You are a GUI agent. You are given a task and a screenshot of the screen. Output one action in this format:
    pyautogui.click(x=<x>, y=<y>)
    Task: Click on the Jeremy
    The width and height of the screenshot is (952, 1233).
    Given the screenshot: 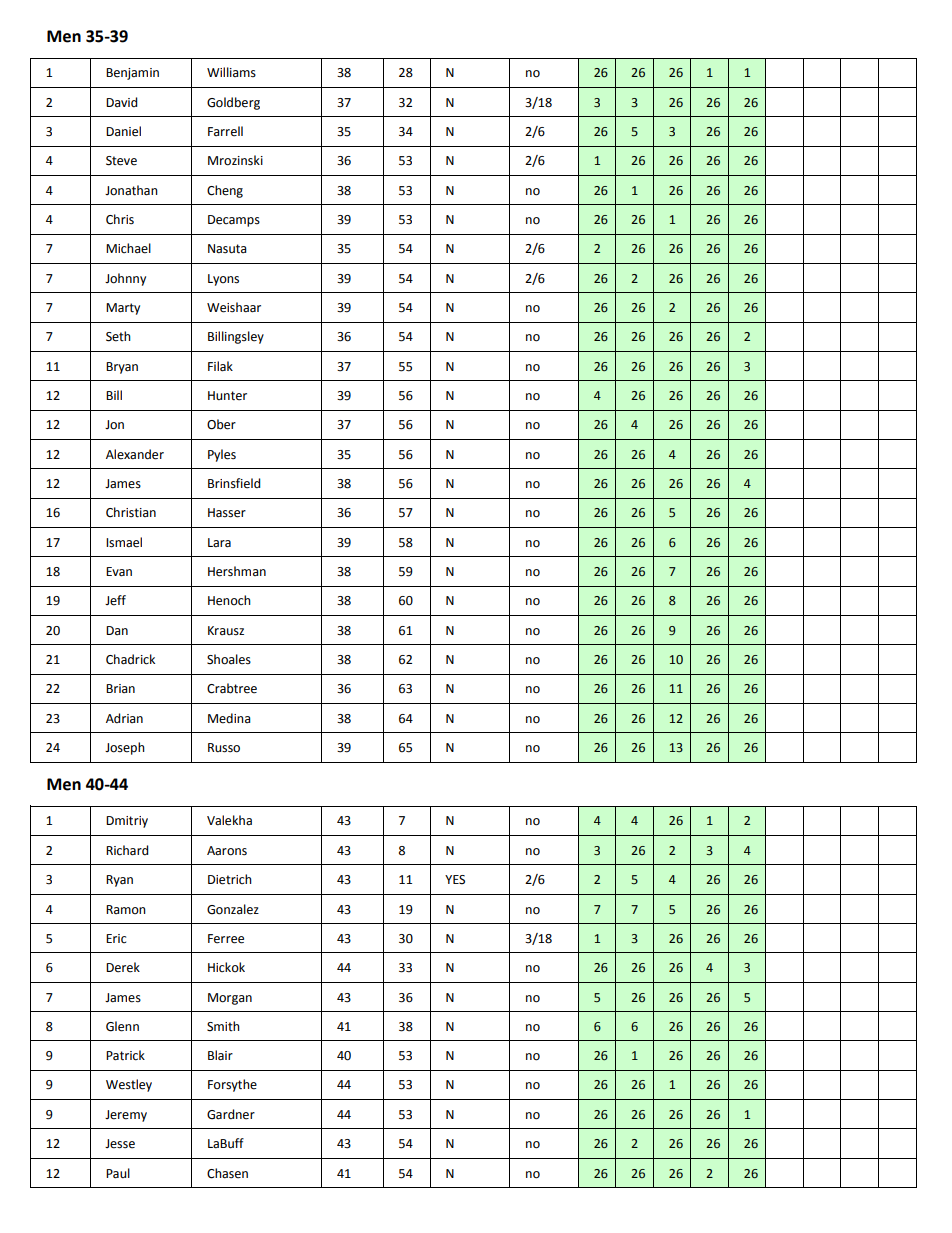 What is the action you would take?
    pyautogui.click(x=126, y=1116)
